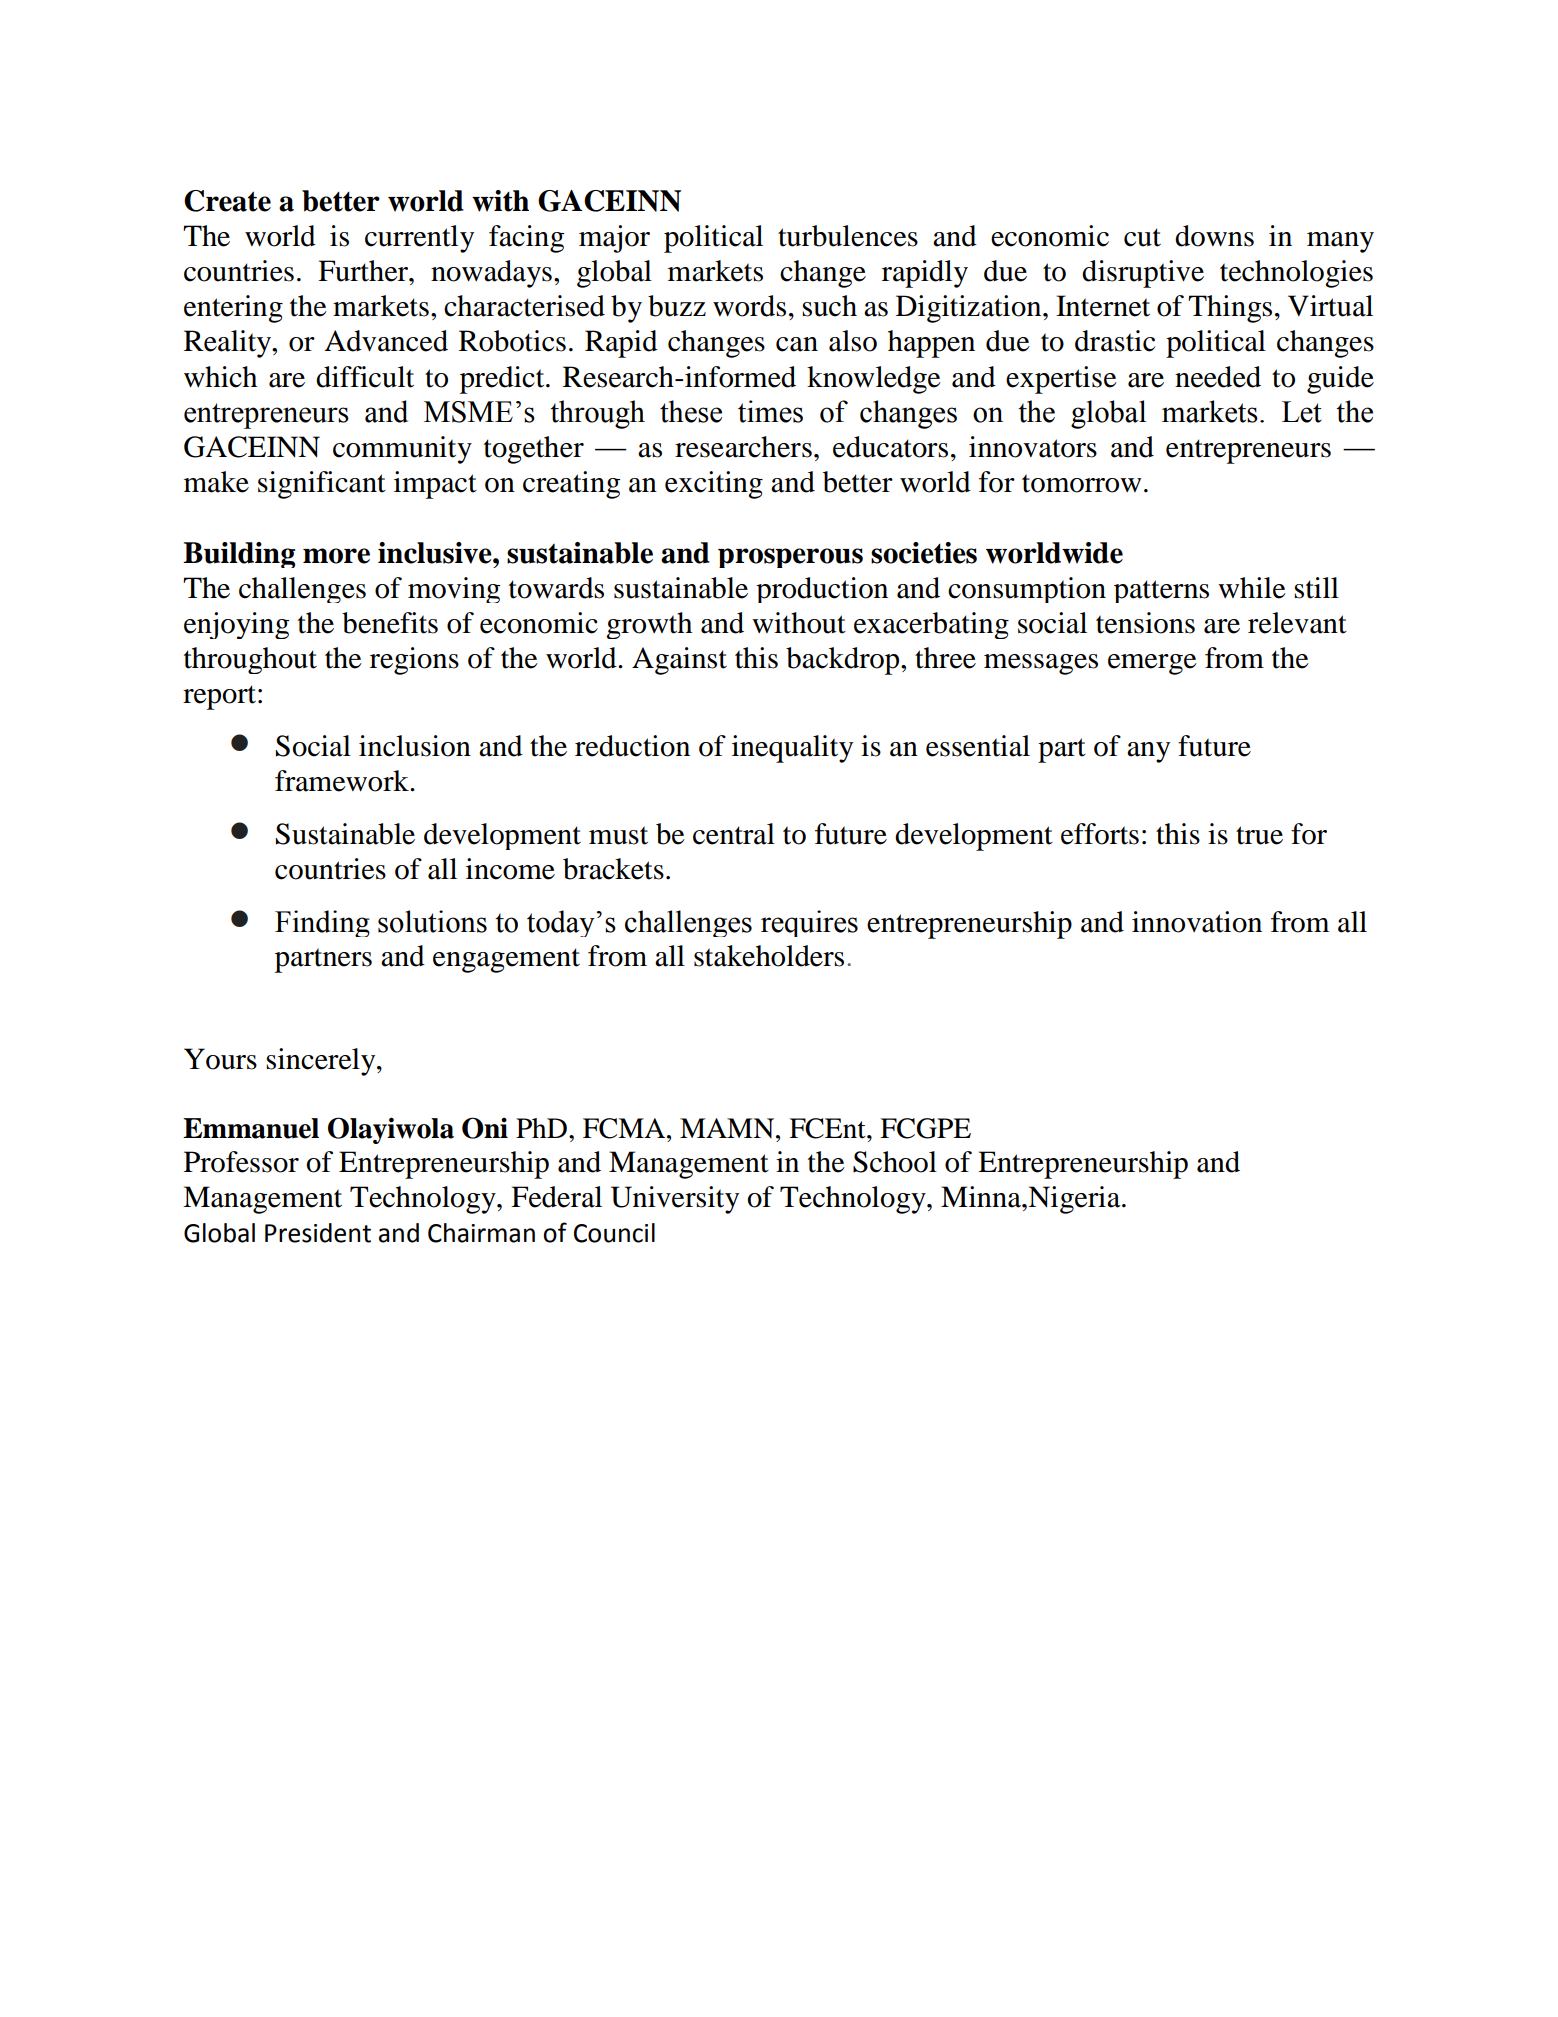  What do you see at coordinates (419, 239) in the screenshot?
I see `currently` at bounding box center [419, 239].
